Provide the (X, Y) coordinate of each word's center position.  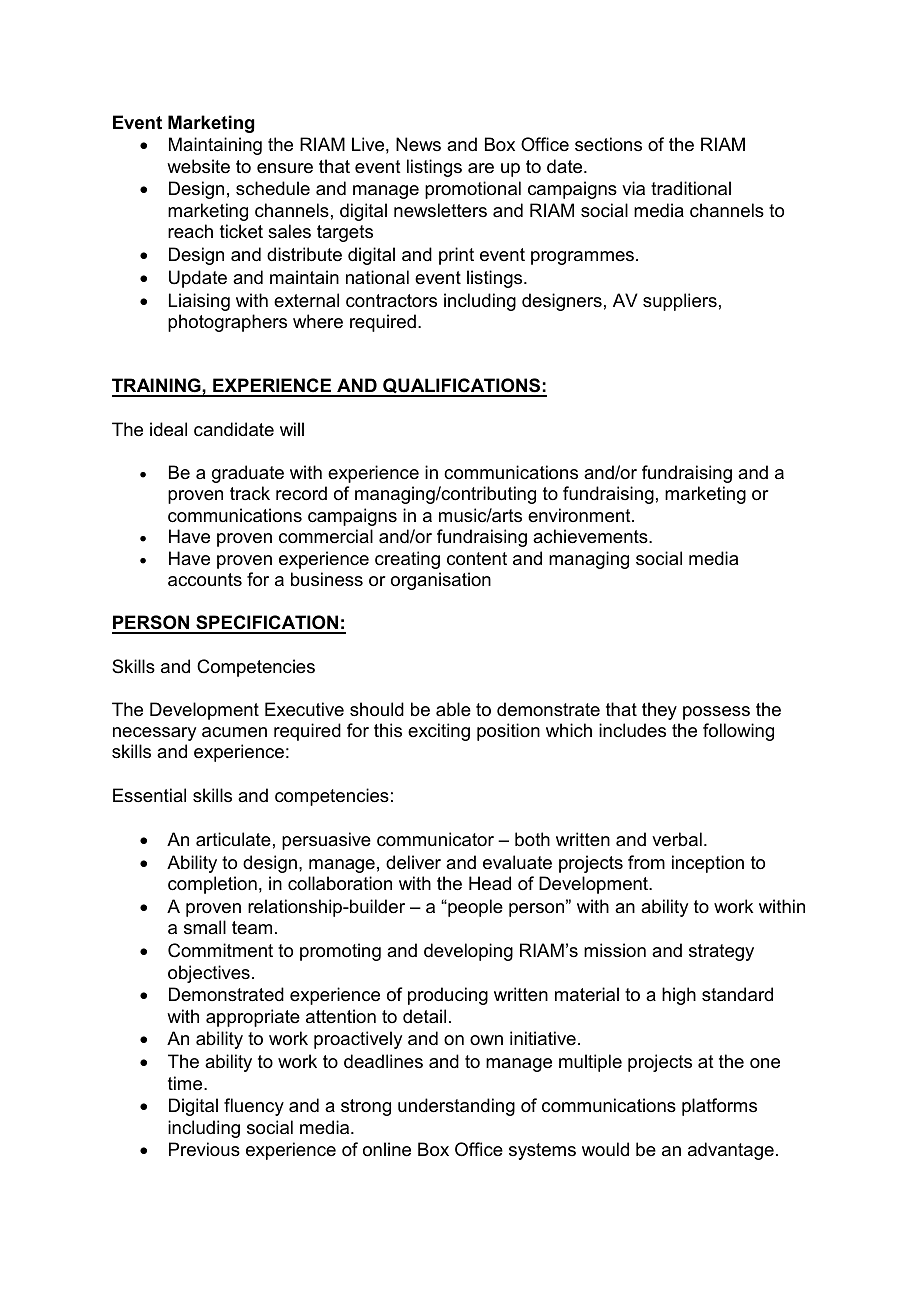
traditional (691, 188)
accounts (205, 580)
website (198, 166)
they (659, 711)
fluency (254, 1107)
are (481, 168)
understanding (456, 1107)
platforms (719, 1107)
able (453, 709)
